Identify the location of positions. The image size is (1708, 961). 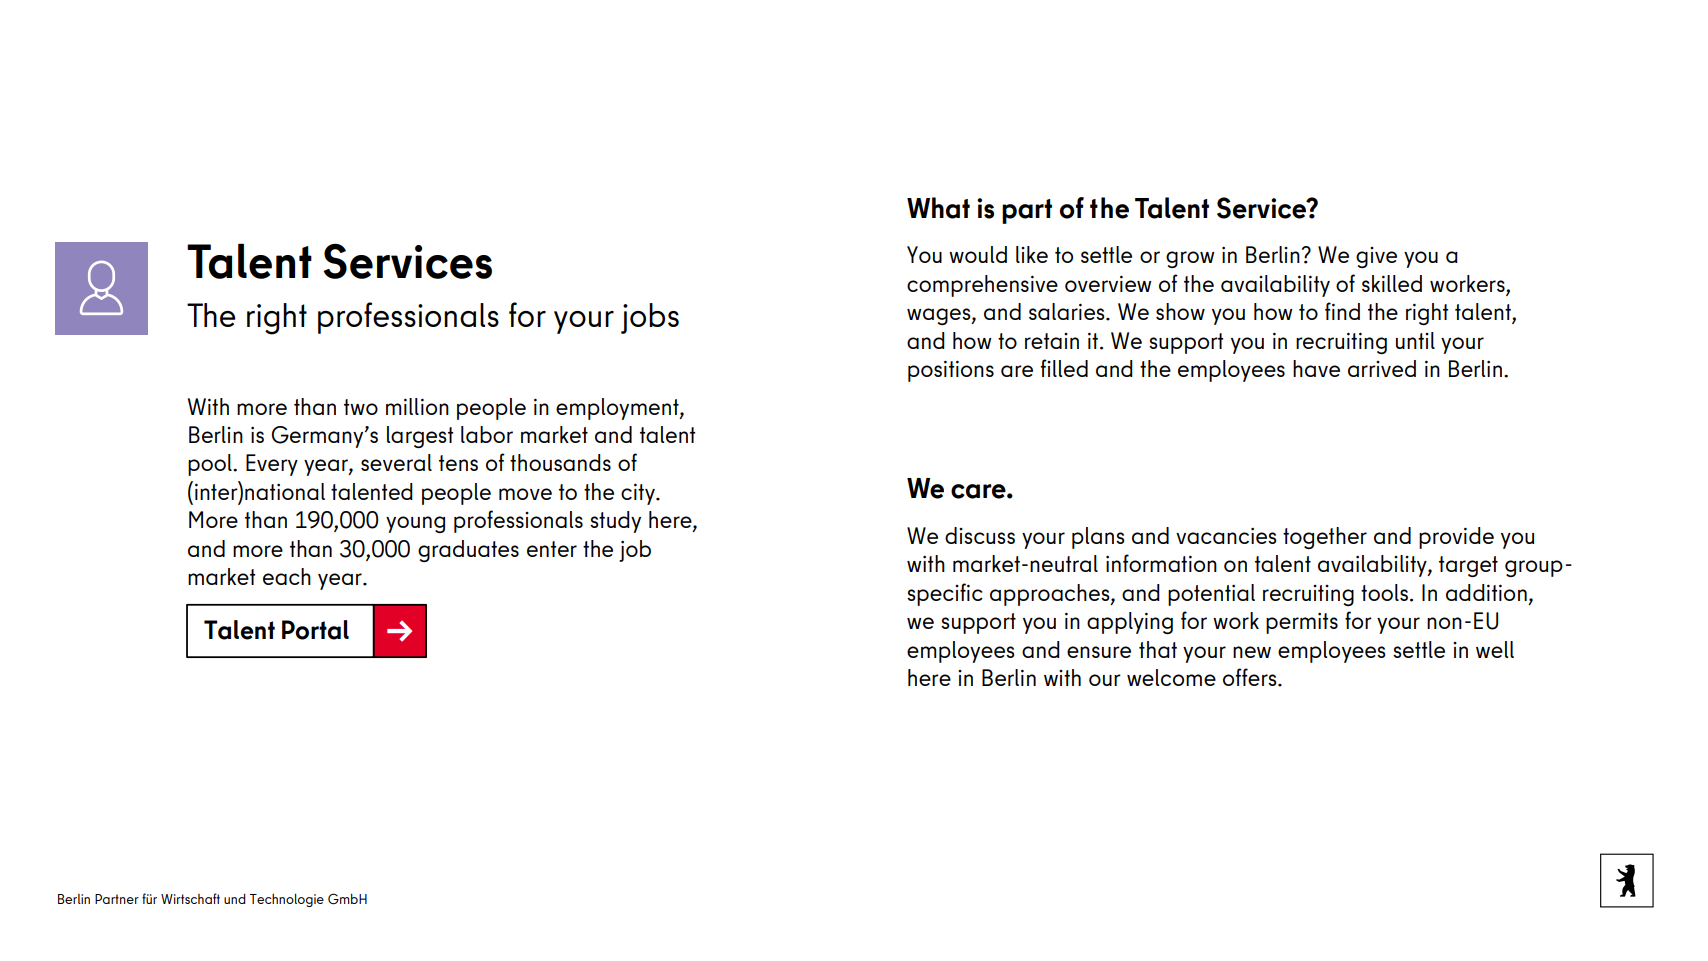
(951, 371).
